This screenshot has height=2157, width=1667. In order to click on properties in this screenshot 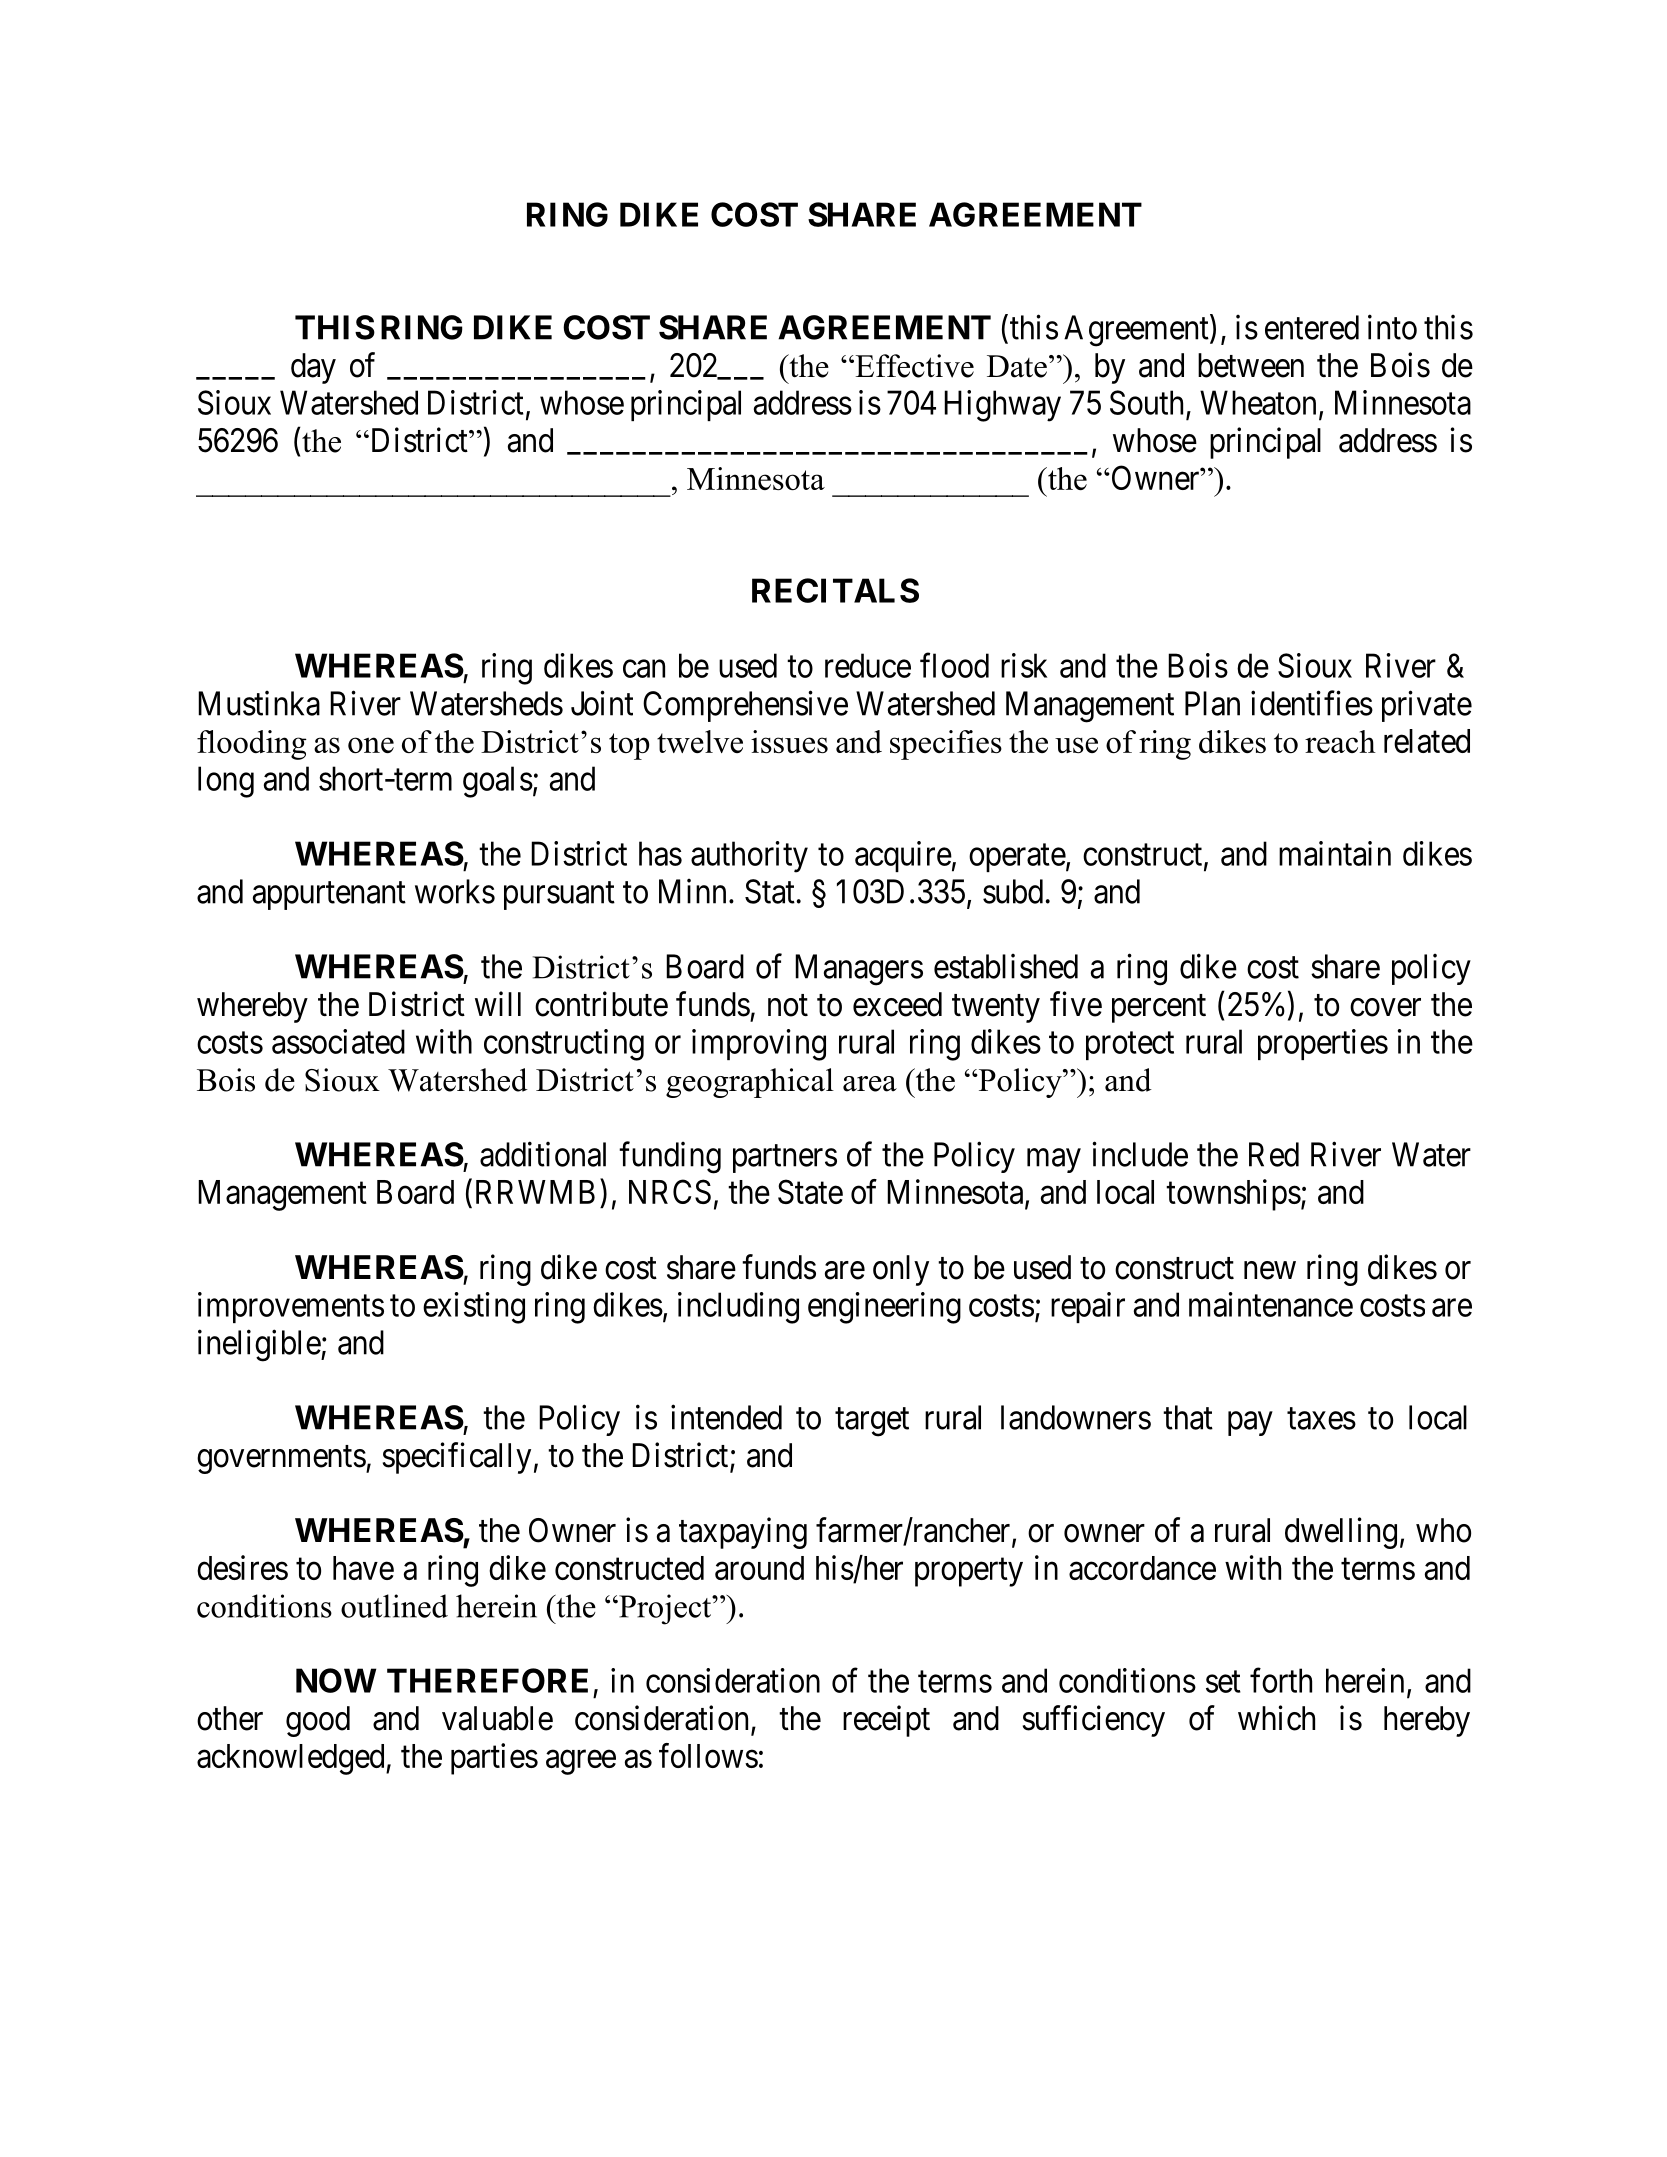, I will do `click(1323, 1044)`.
